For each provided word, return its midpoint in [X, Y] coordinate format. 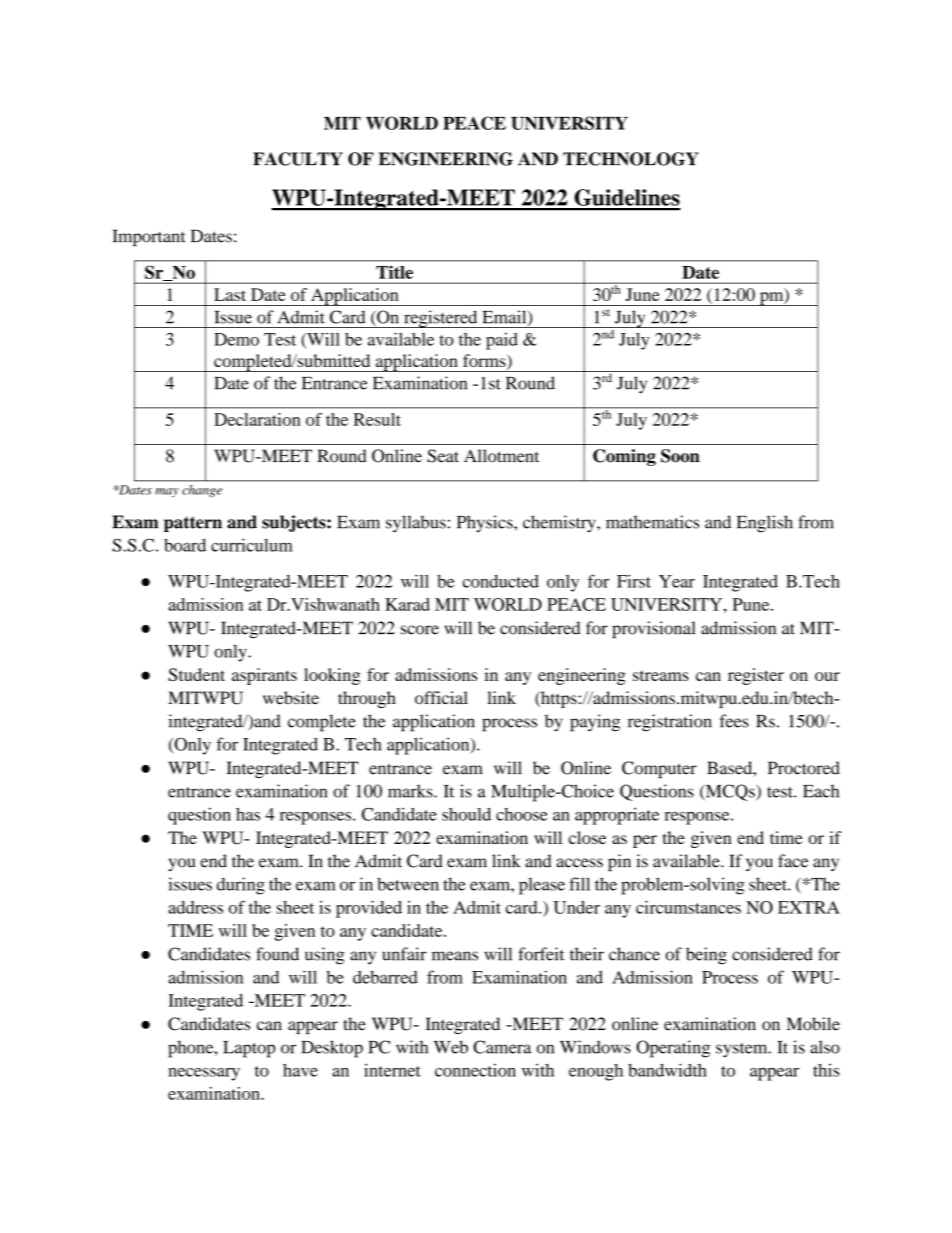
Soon [680, 456]
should [466, 814]
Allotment [501, 456]
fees [734, 721]
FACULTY [298, 159]
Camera [502, 1047]
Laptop [249, 1049]
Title [394, 272]
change [202, 491]
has [248, 814]
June [643, 294]
